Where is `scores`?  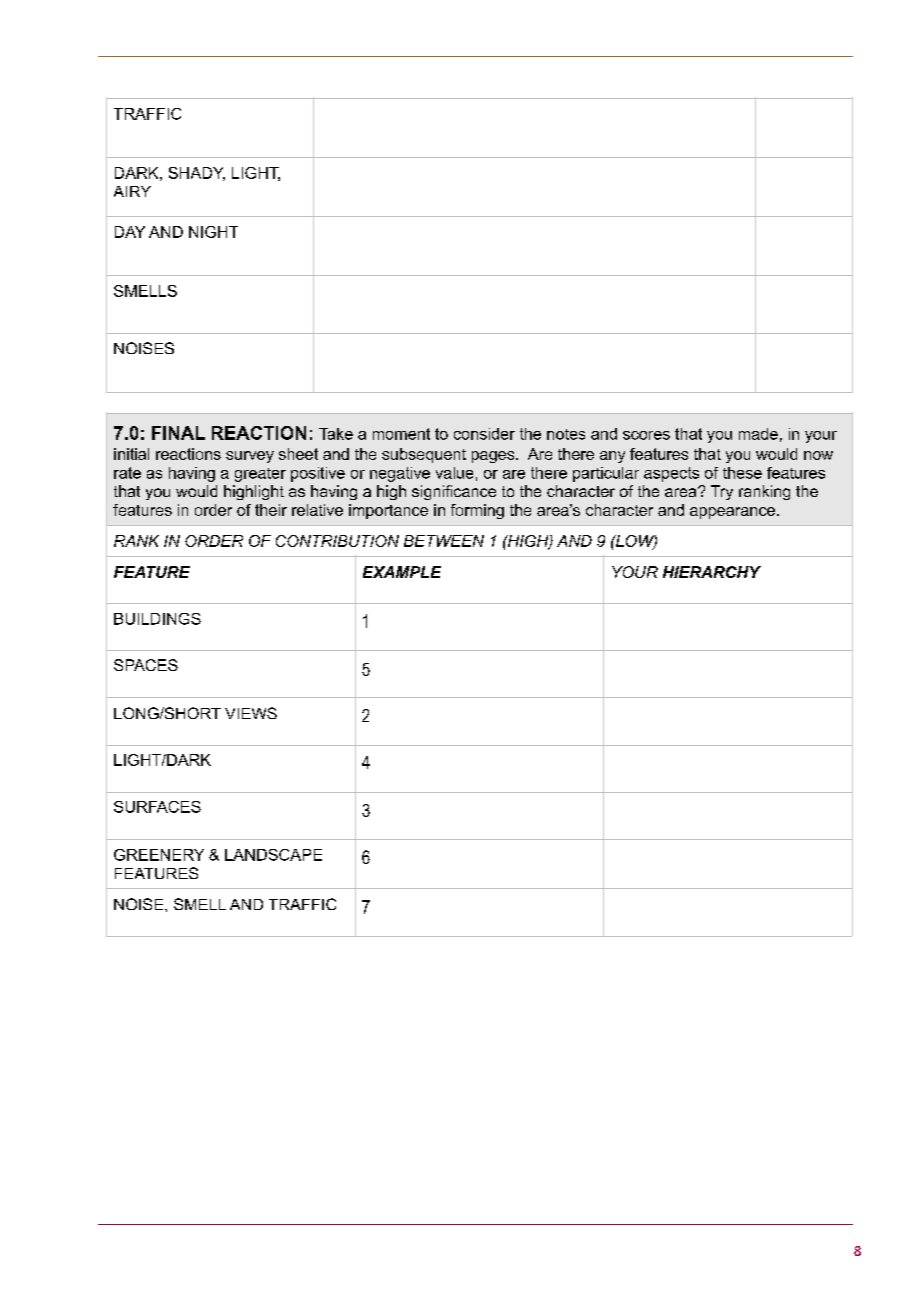 scores is located at coordinates (646, 435).
